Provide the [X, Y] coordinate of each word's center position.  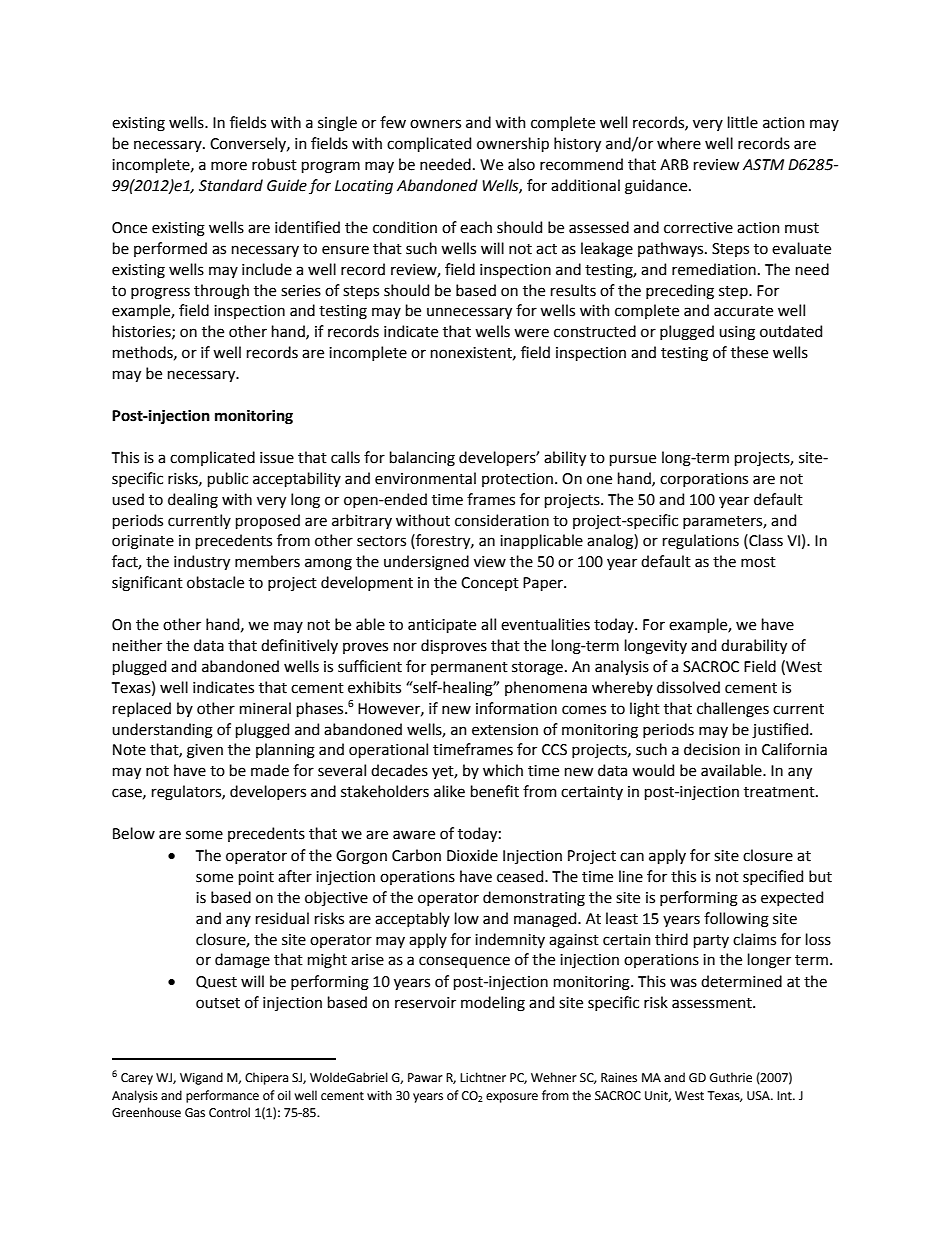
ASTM [763, 165]
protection [517, 480]
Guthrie [731, 1077]
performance [222, 1096]
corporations [704, 480]
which [503, 770]
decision [712, 749]
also [521, 164]
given [205, 751]
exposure [512, 1098]
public [228, 479]
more [229, 166]
